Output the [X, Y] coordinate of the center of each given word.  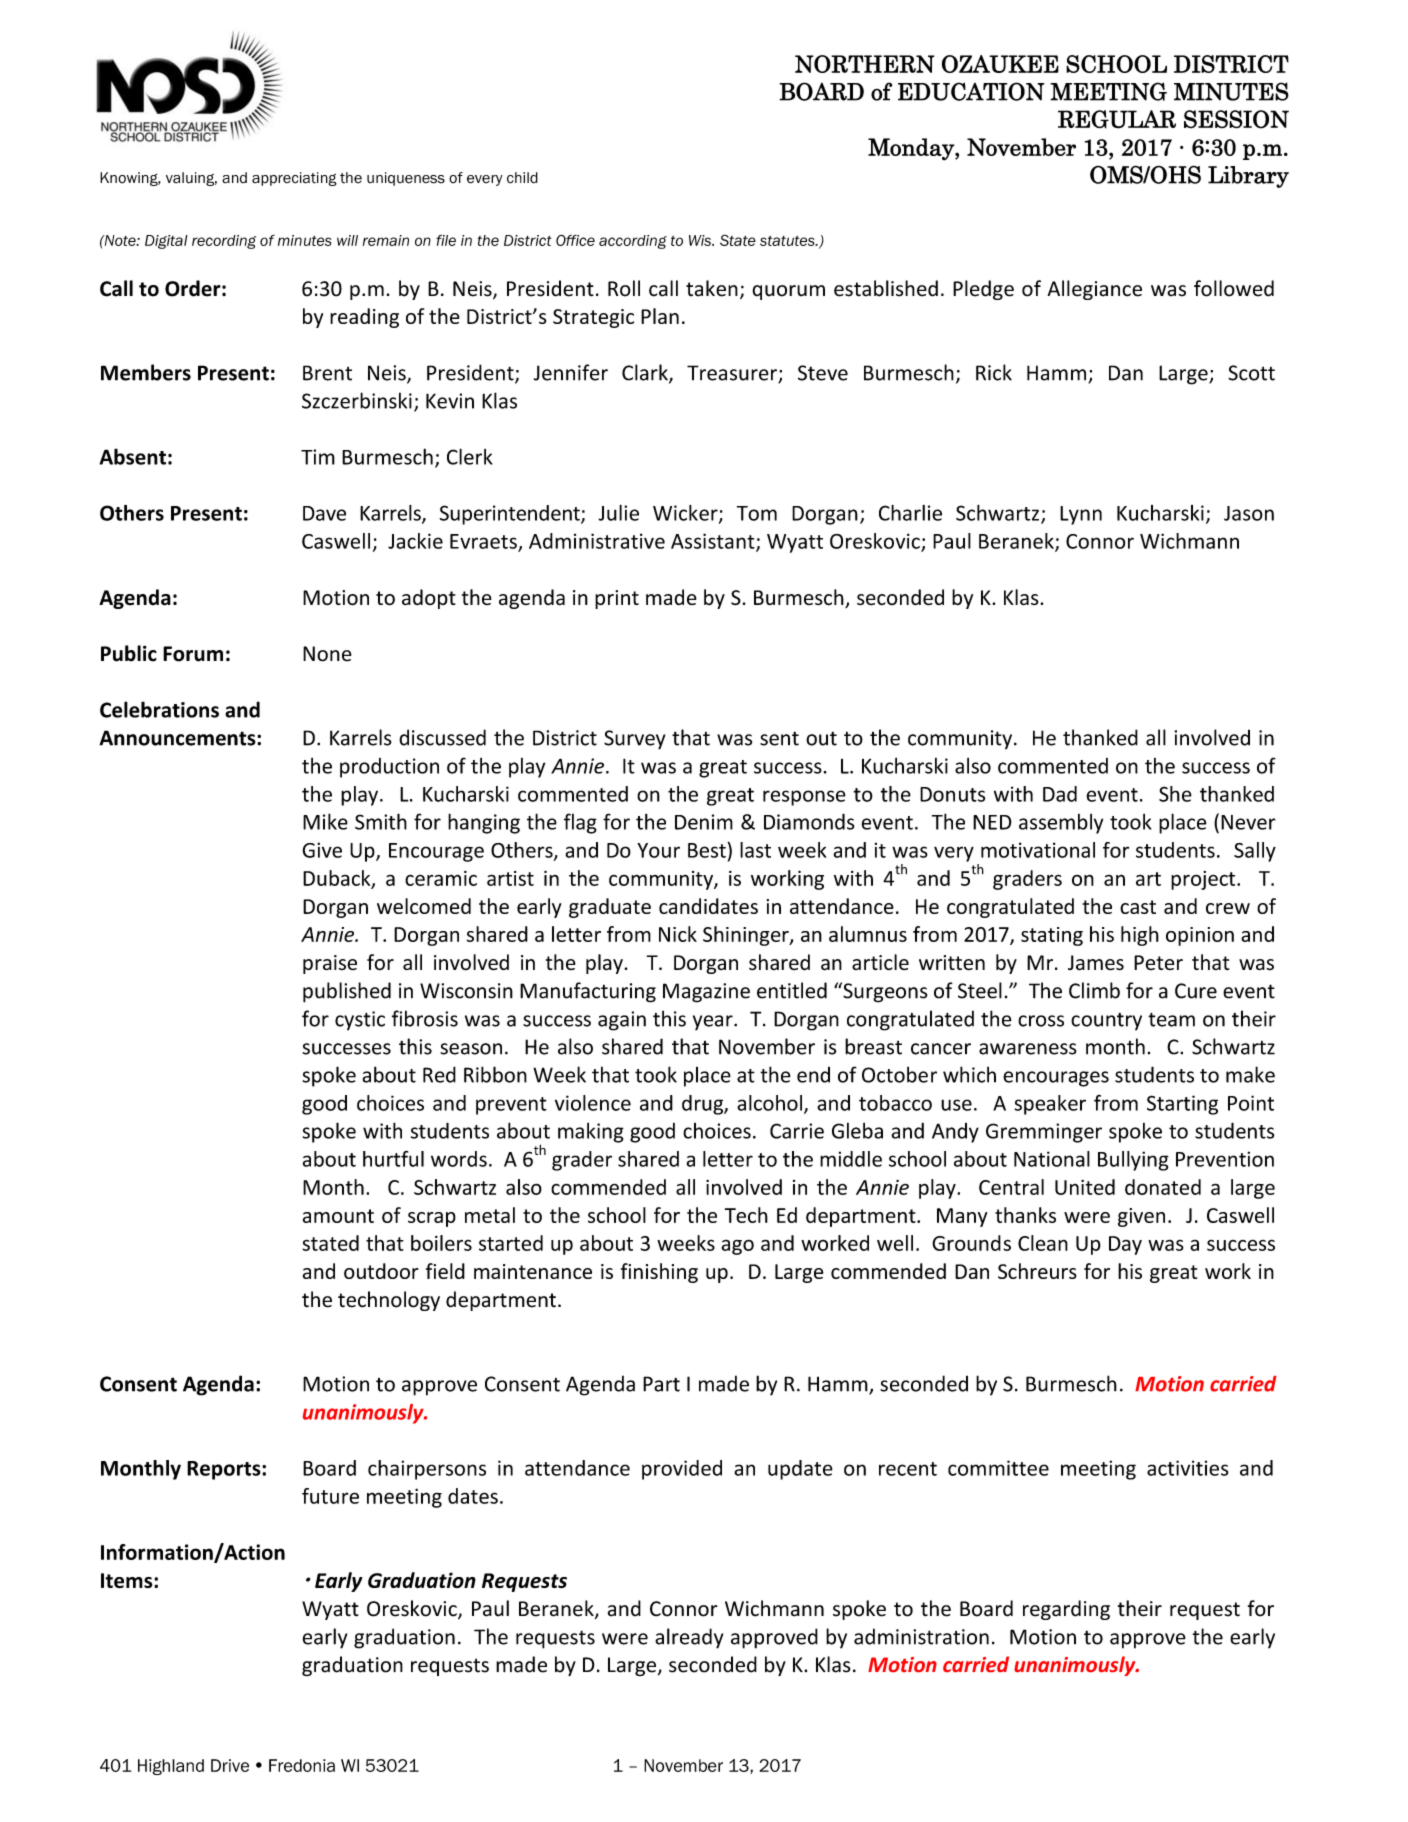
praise [330, 964]
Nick [678, 934]
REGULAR [1117, 119]
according [633, 242]
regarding [1066, 1610]
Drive [230, 1765]
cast [1138, 907]
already [689, 1638]
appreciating [294, 179]
